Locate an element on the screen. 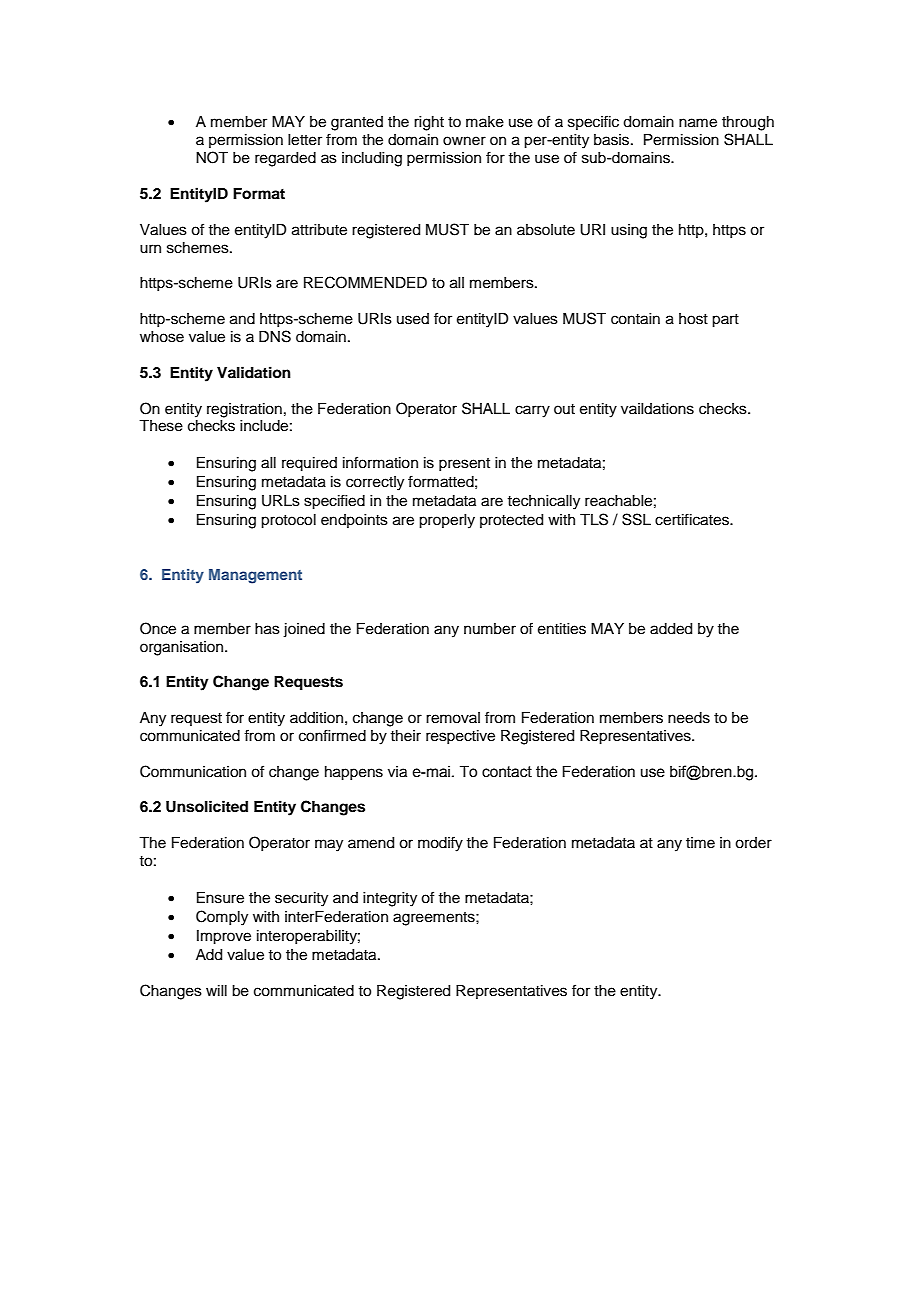  properly is located at coordinates (447, 521).
